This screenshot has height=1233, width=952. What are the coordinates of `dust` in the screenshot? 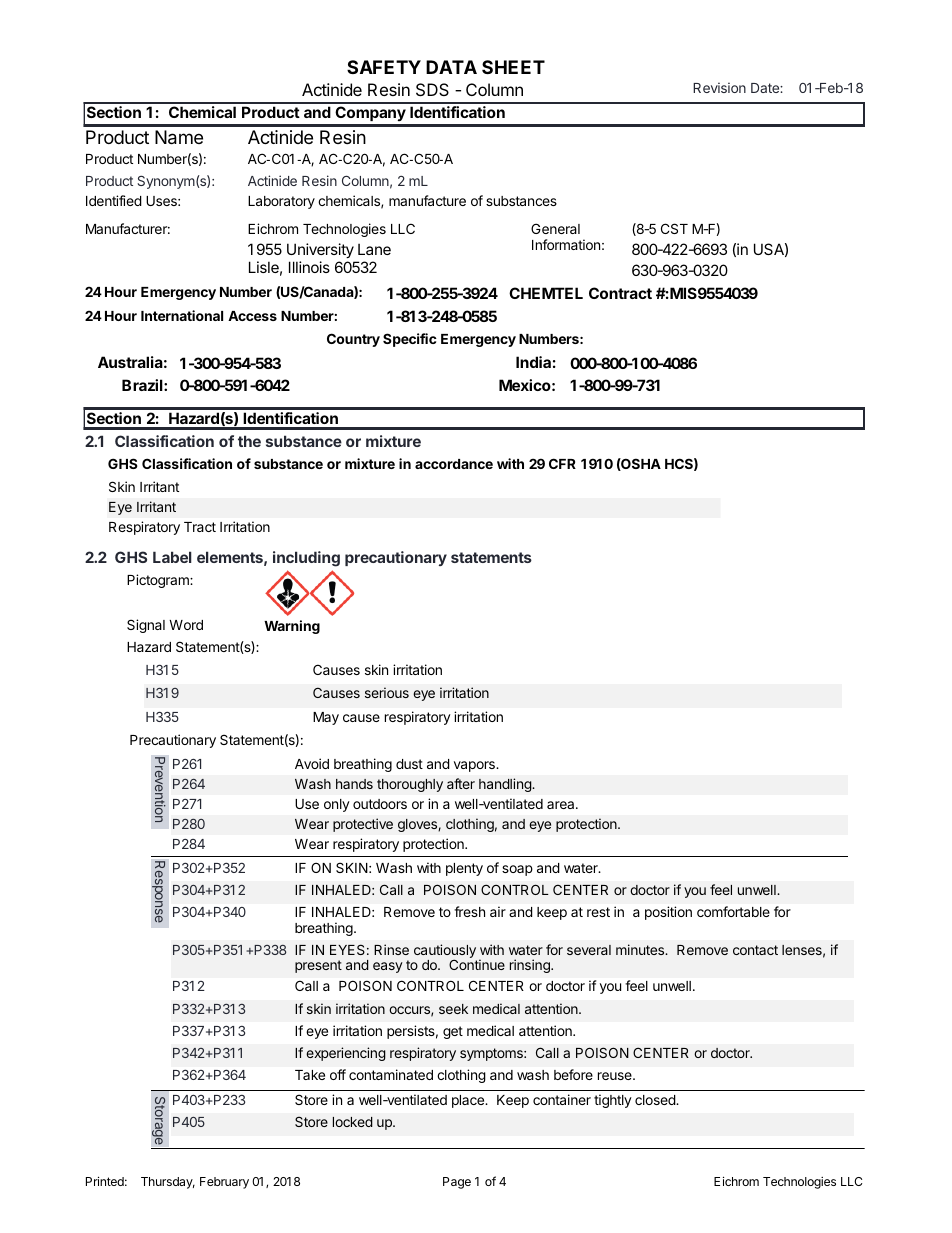 It's located at (409, 764).
